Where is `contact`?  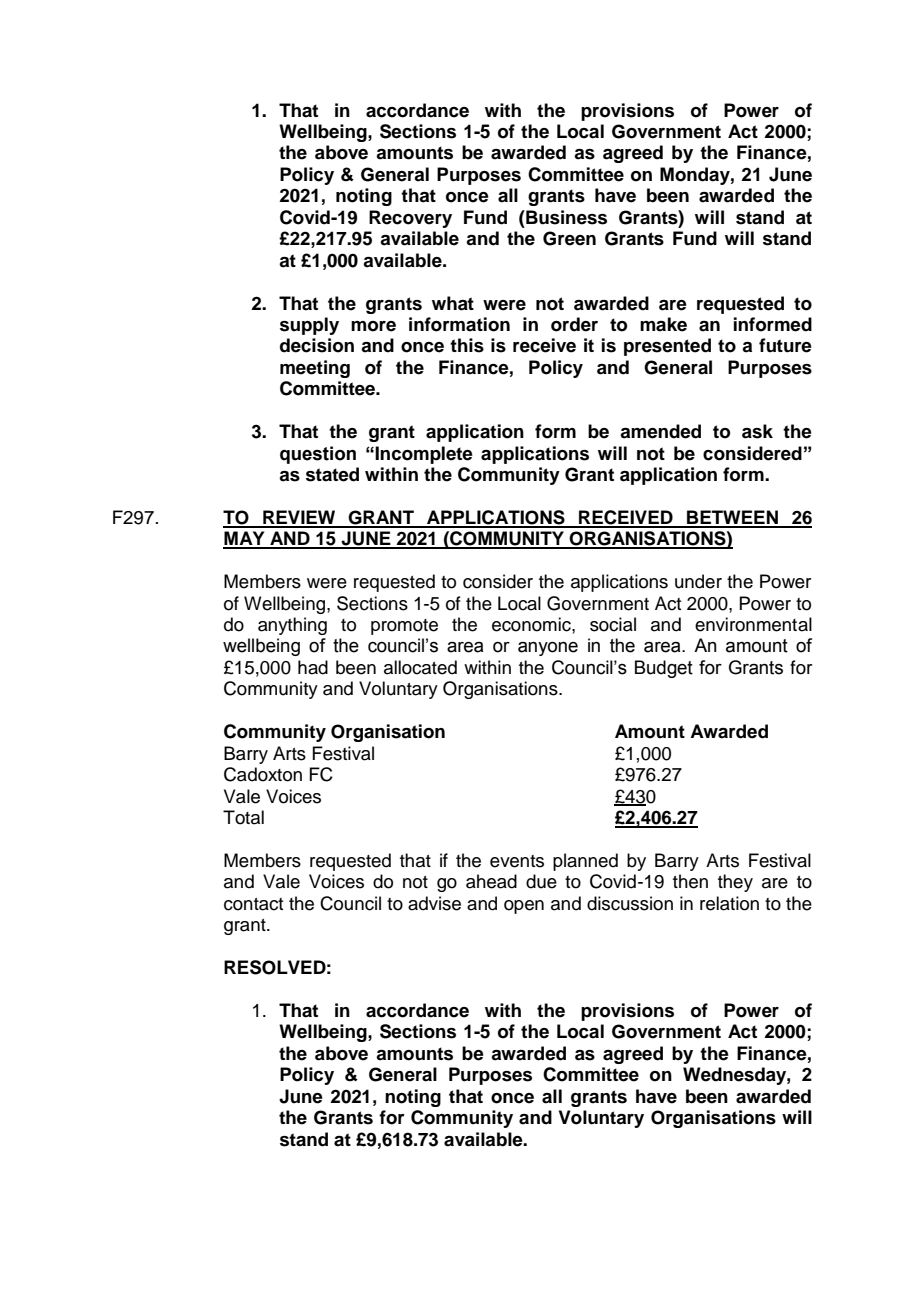
contact is located at coordinates (253, 904).
